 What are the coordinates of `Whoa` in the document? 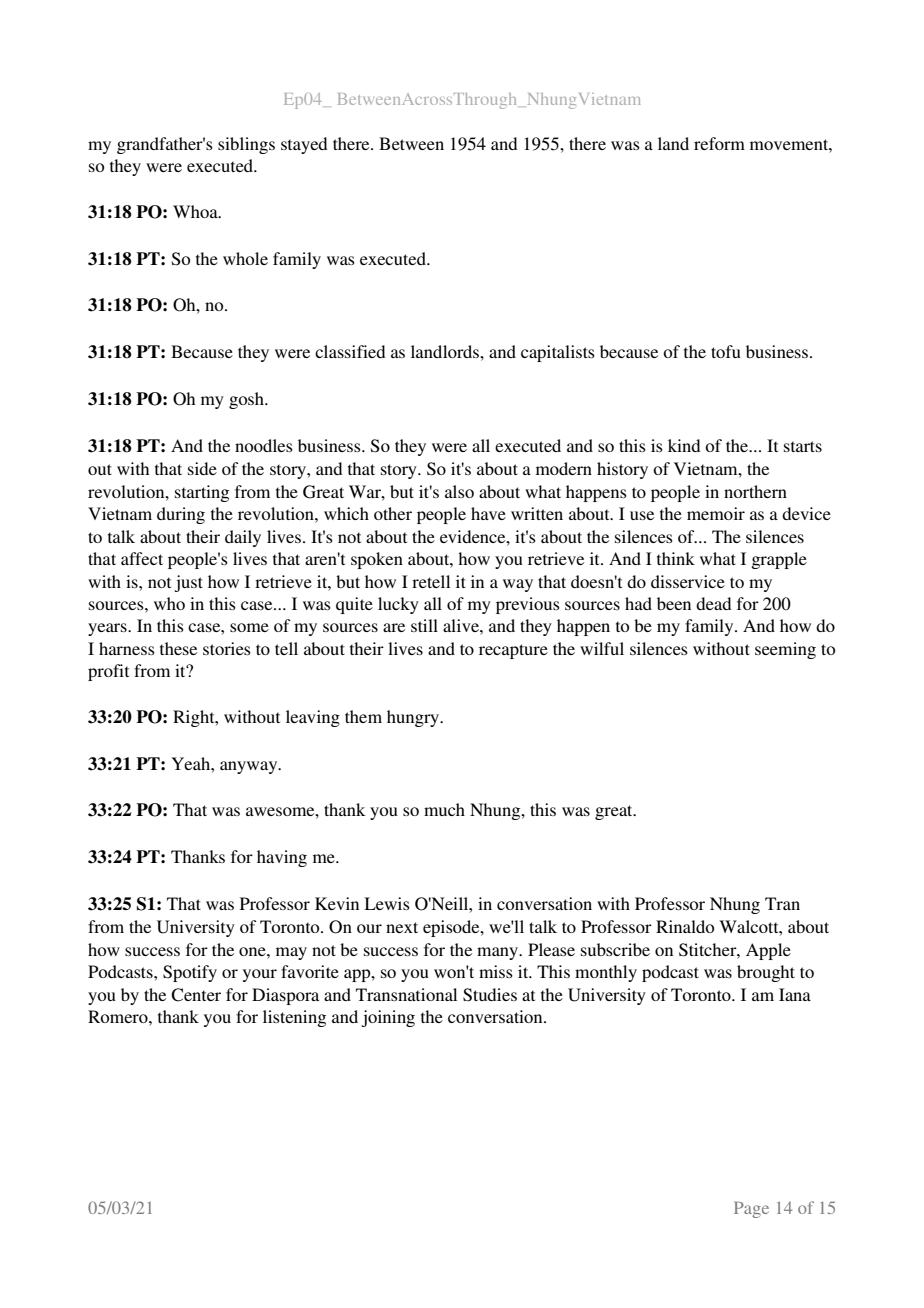 It's located at (196, 211).
